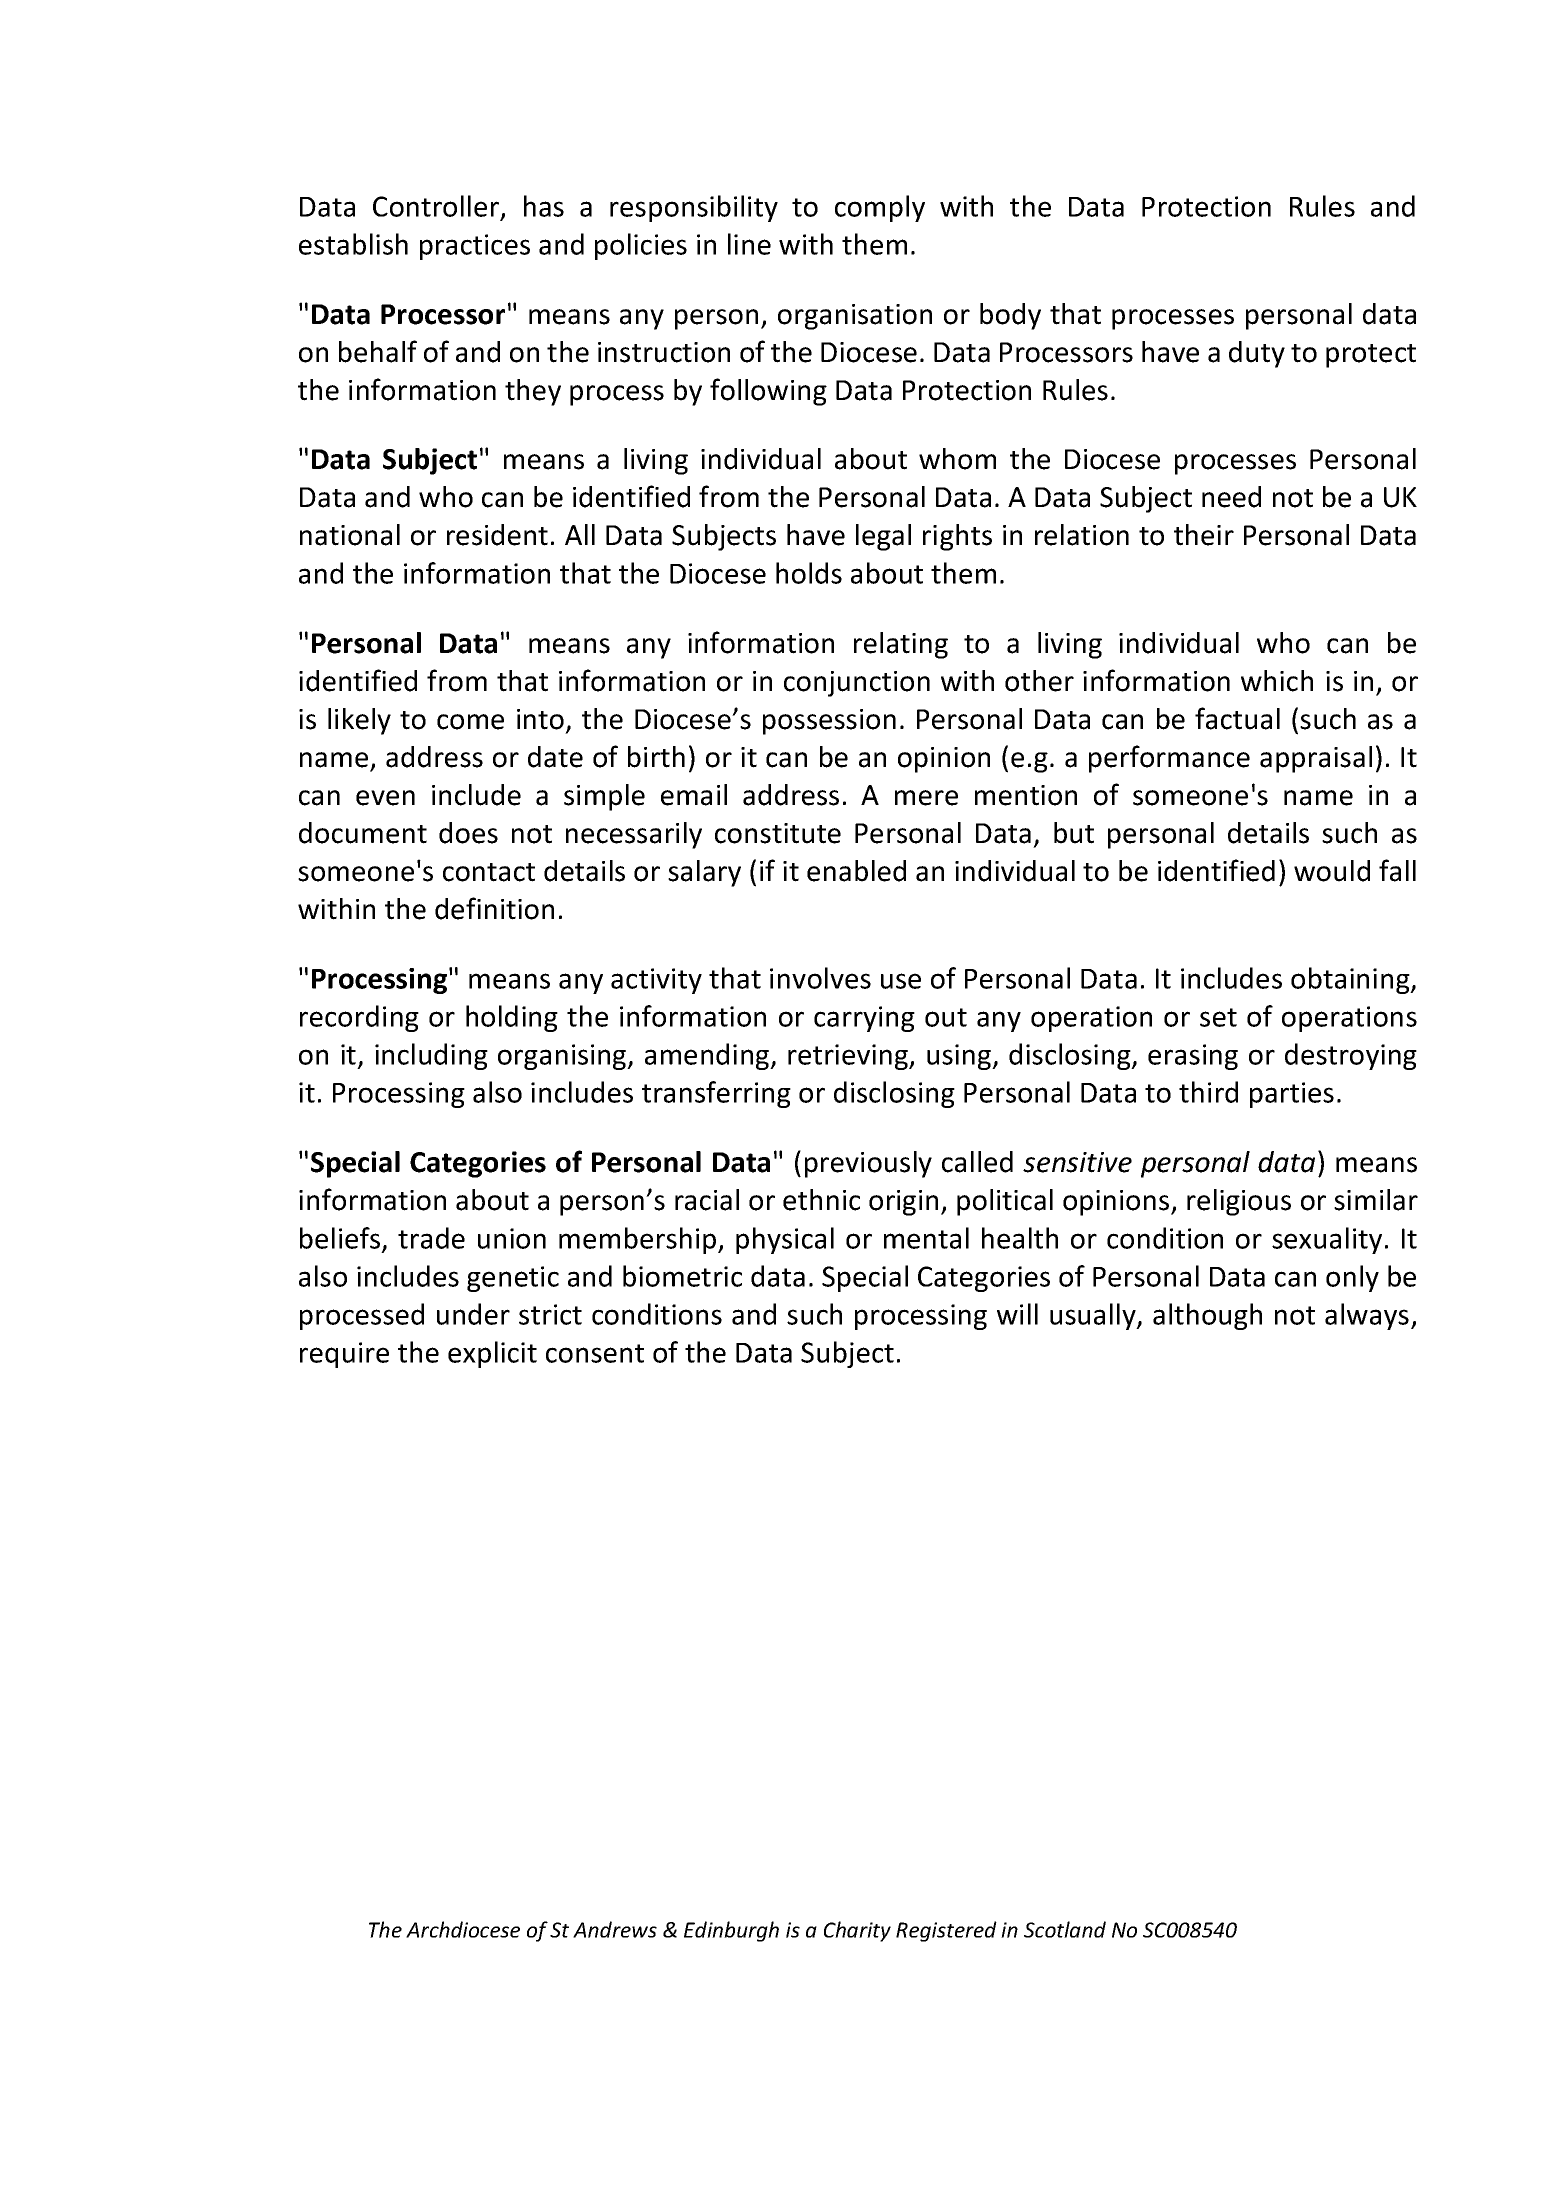 The image size is (1547, 2188). What do you see at coordinates (1065, 1929) in the document?
I see `Scotland` at bounding box center [1065, 1929].
